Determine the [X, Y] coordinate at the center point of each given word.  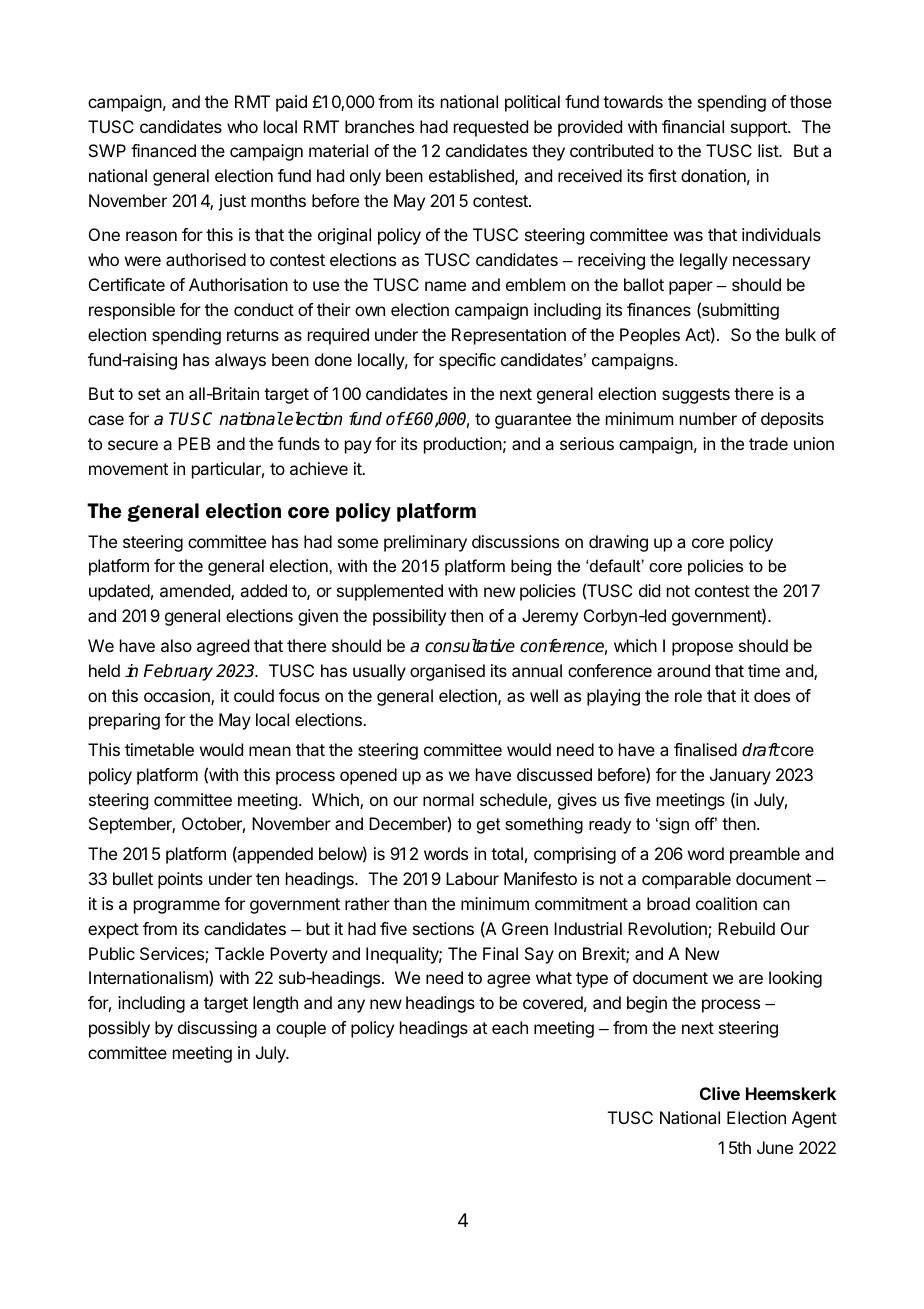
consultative [470, 646]
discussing [217, 1029]
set [149, 394]
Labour [472, 878]
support [760, 129]
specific [467, 361]
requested [491, 128]
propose [702, 649]
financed [163, 150]
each [510, 1027]
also [176, 645]
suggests [696, 396]
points [180, 880]
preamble [765, 855]
